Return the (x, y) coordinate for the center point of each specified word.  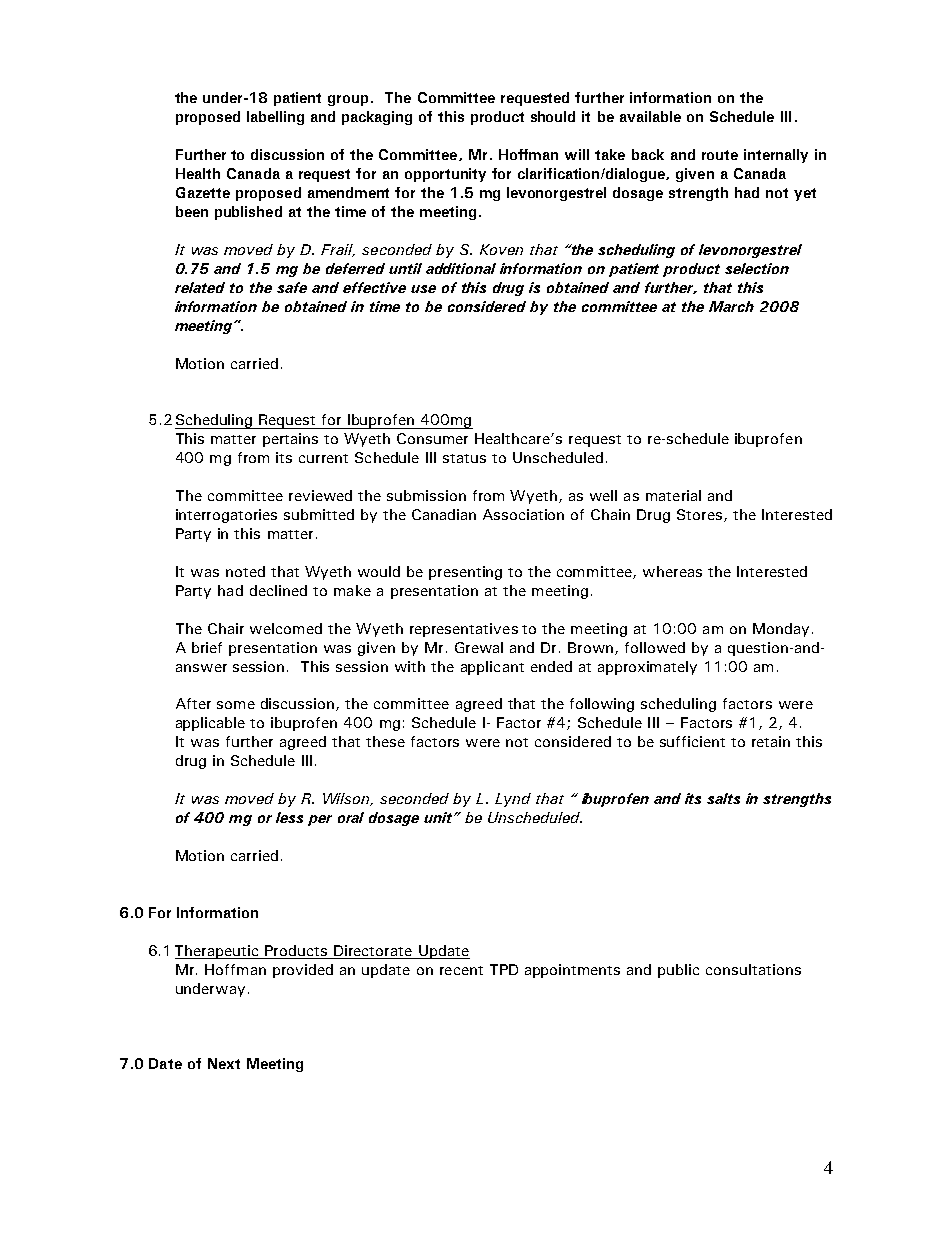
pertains (290, 440)
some (236, 705)
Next (224, 1063)
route (720, 155)
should (553, 116)
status (464, 458)
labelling (275, 118)
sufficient (692, 741)
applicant (492, 668)
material (673, 495)
